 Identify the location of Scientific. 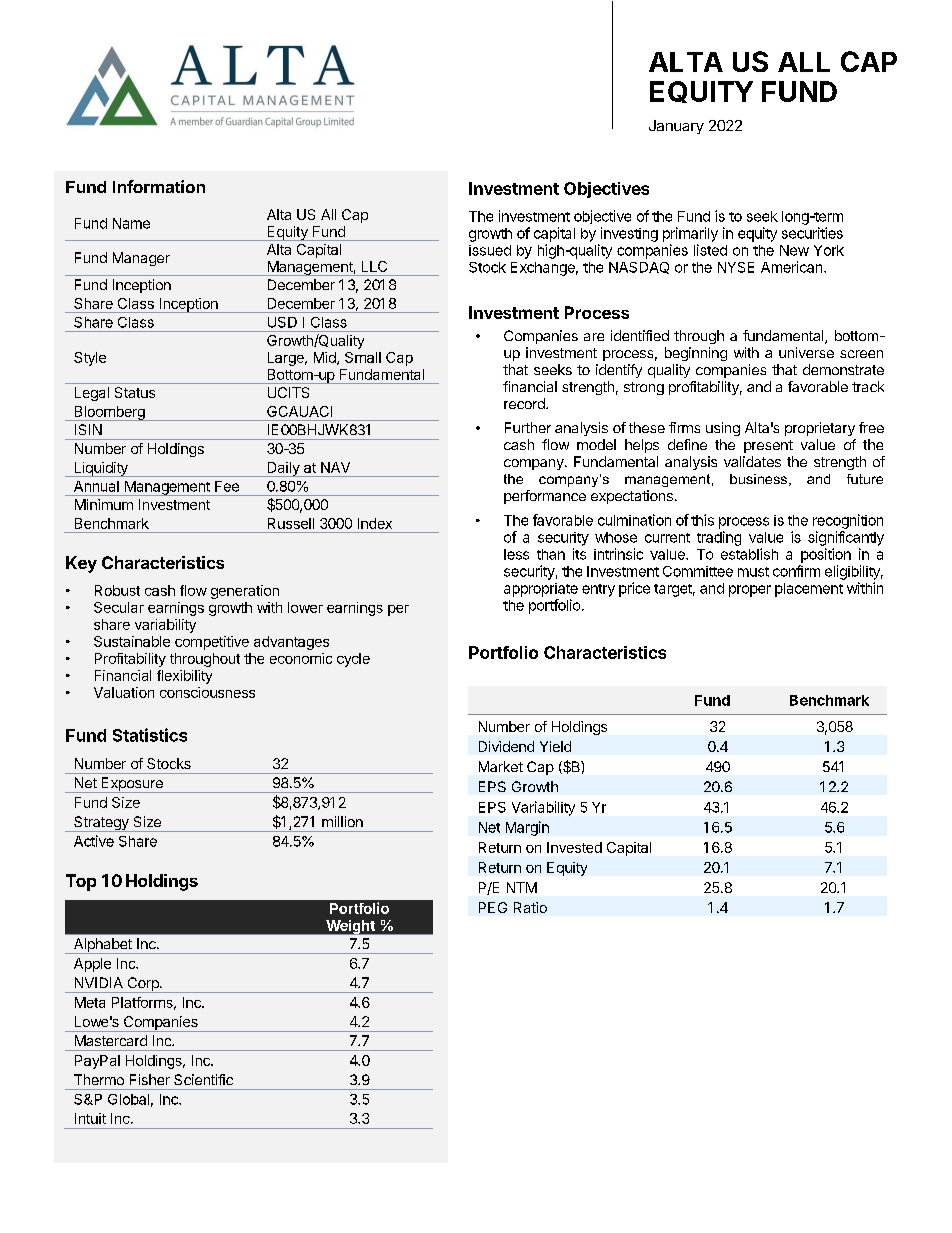
(203, 1079).
